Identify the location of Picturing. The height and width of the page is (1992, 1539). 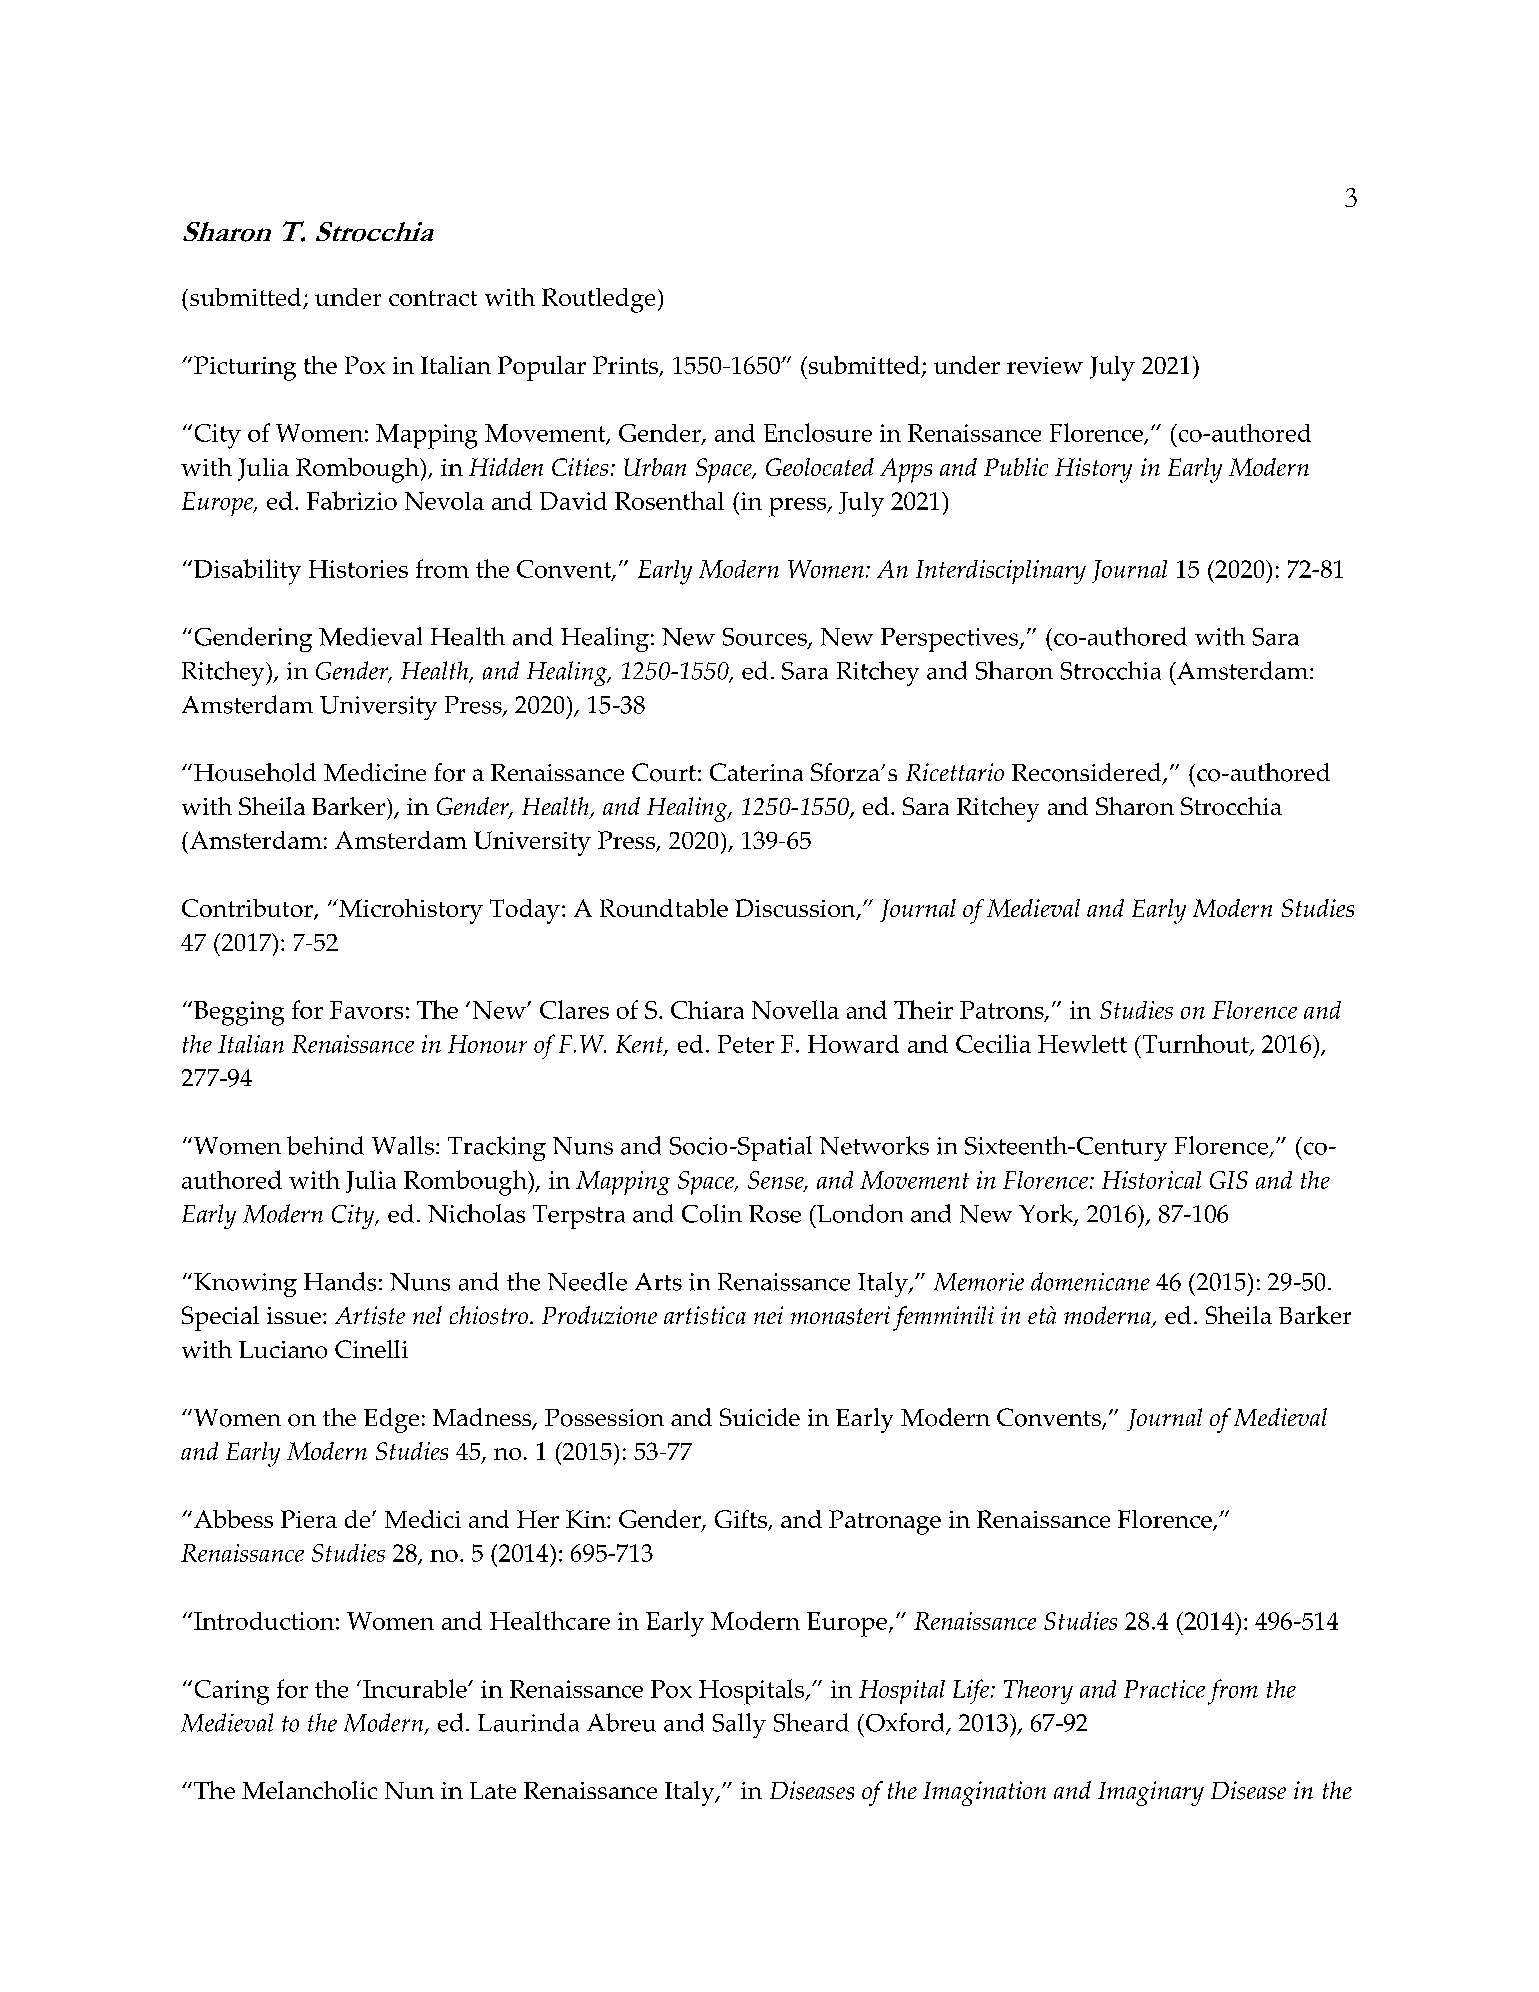
(245, 368).
